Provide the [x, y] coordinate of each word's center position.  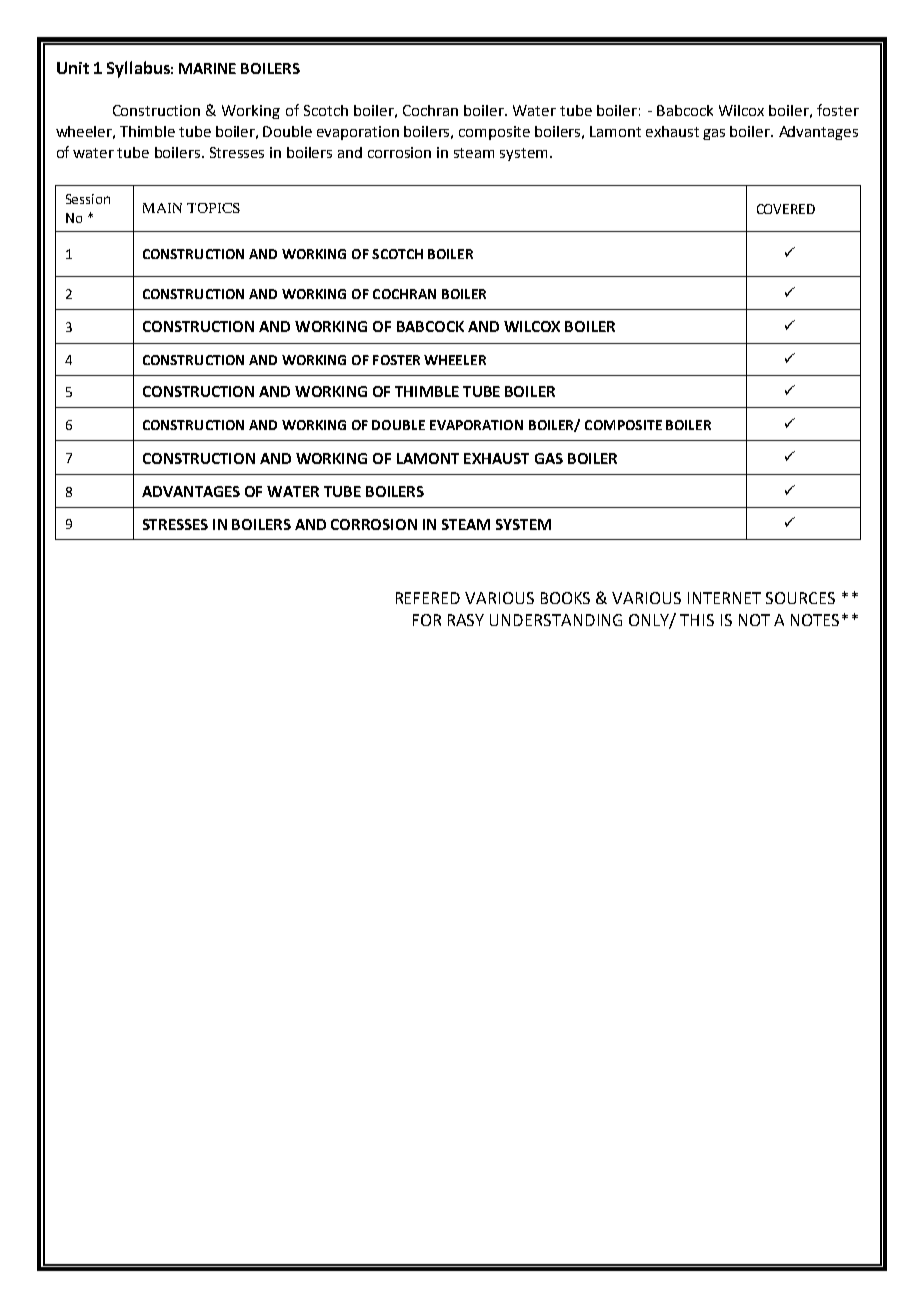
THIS [697, 620]
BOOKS [565, 598]
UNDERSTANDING [556, 620]
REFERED [428, 598]
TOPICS [213, 208]
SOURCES [800, 598]
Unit [73, 68]
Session [88, 199]
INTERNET [724, 598]
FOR [427, 620]
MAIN [162, 208]
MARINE [207, 68]
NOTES [815, 620]
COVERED [786, 209]
